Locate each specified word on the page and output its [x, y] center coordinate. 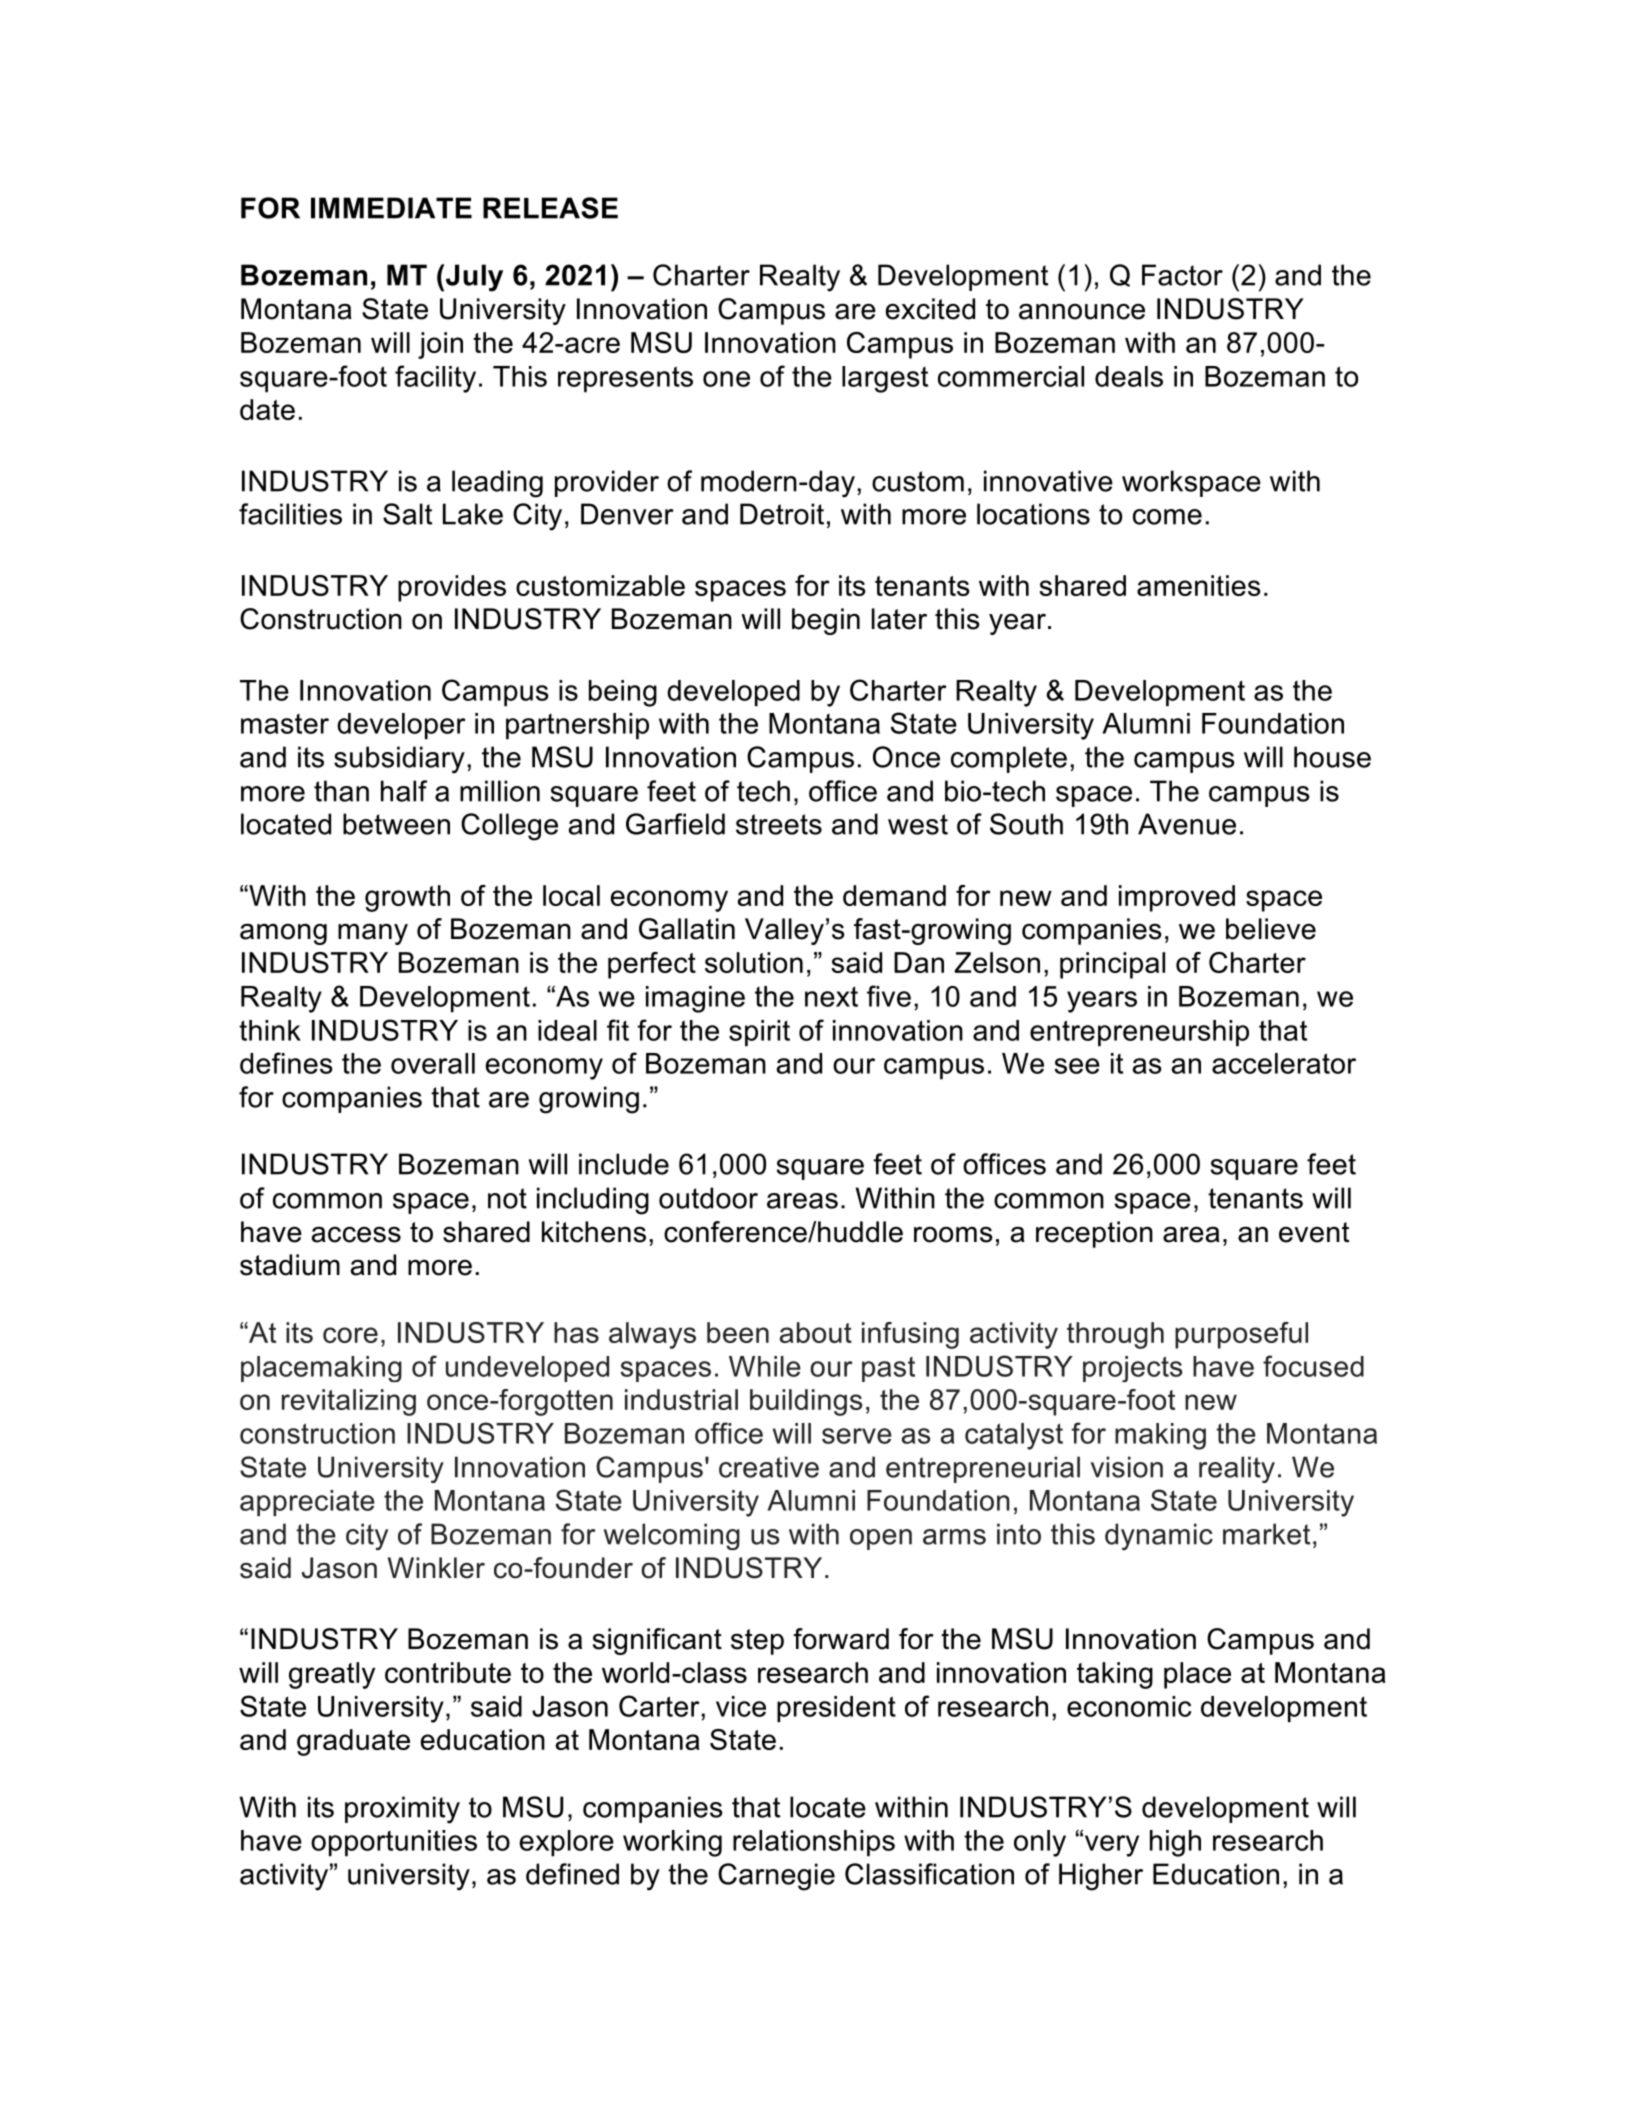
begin [826, 621]
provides [452, 588]
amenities [1199, 585]
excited [930, 309]
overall [433, 1063]
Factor [1182, 275]
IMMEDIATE [391, 208]
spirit [759, 1033]
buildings [806, 1402]
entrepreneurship [1139, 1033]
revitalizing [349, 1402]
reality [1237, 1469]
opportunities [394, 1843]
